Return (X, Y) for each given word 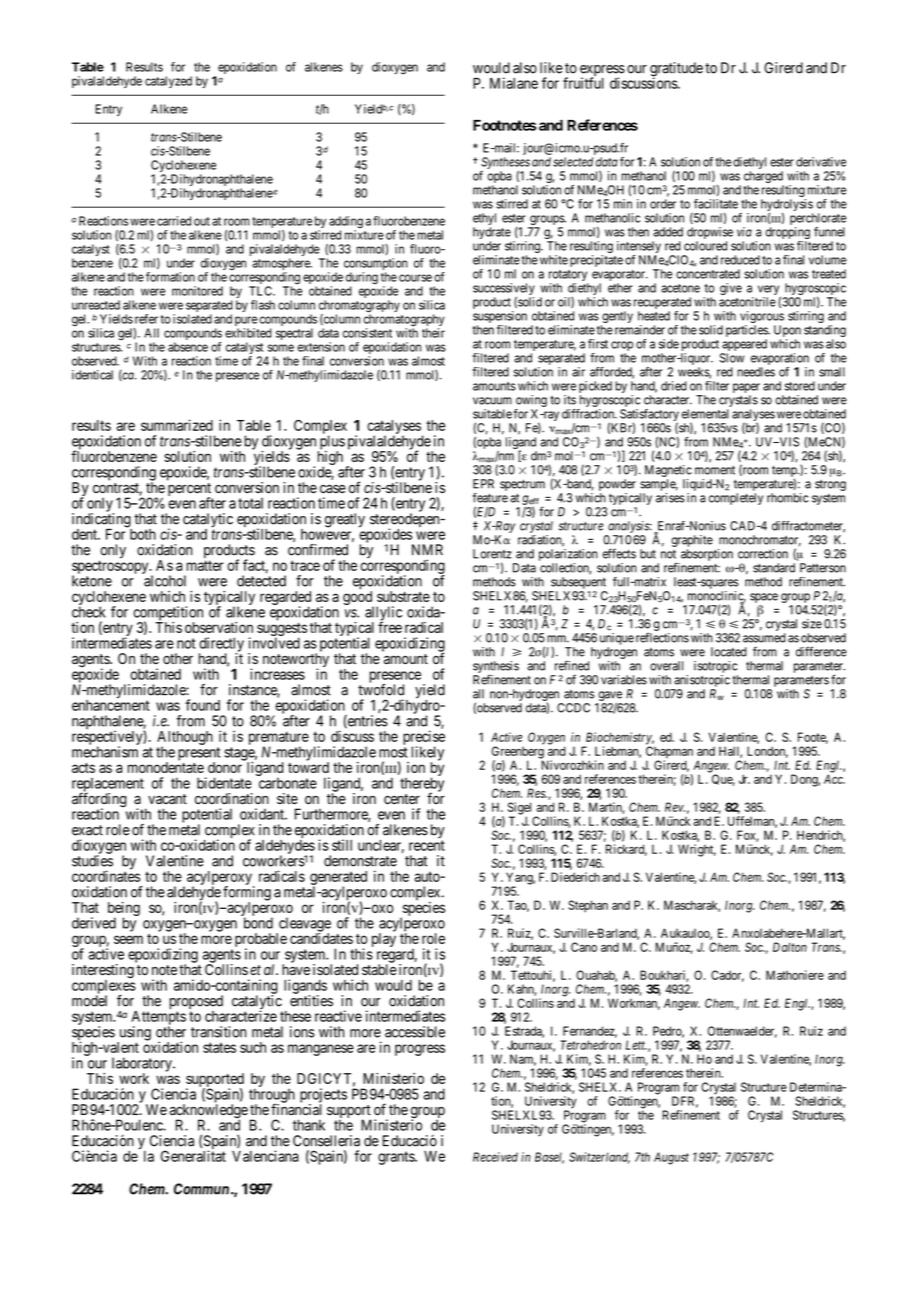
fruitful (583, 83)
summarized (177, 425)
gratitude (676, 70)
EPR (483, 484)
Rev (675, 807)
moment (715, 470)
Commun (201, 1189)
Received (495, 1157)
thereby (422, 785)
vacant (167, 799)
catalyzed (168, 82)
